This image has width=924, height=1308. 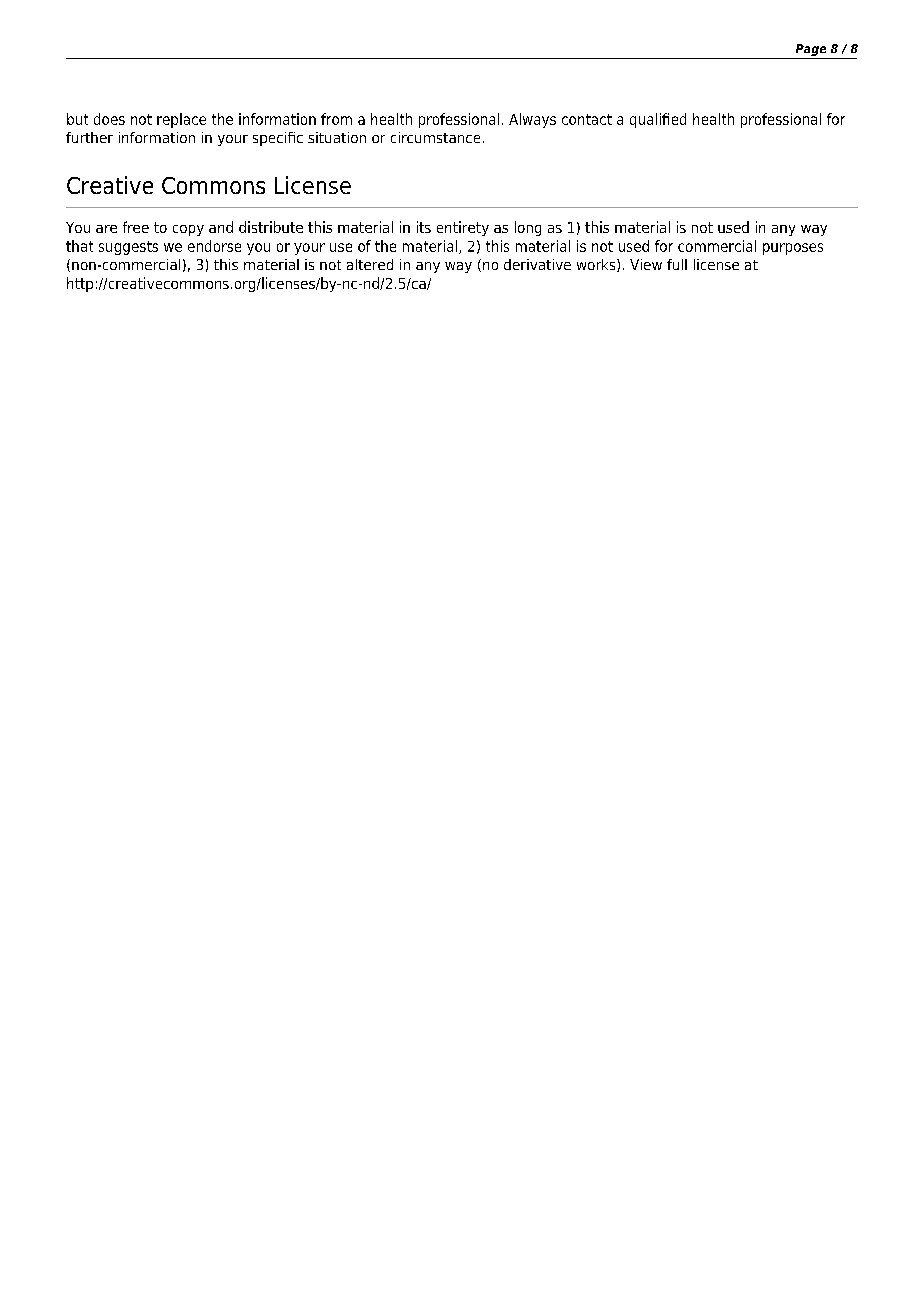 I want to click on suggests, so click(x=128, y=248).
